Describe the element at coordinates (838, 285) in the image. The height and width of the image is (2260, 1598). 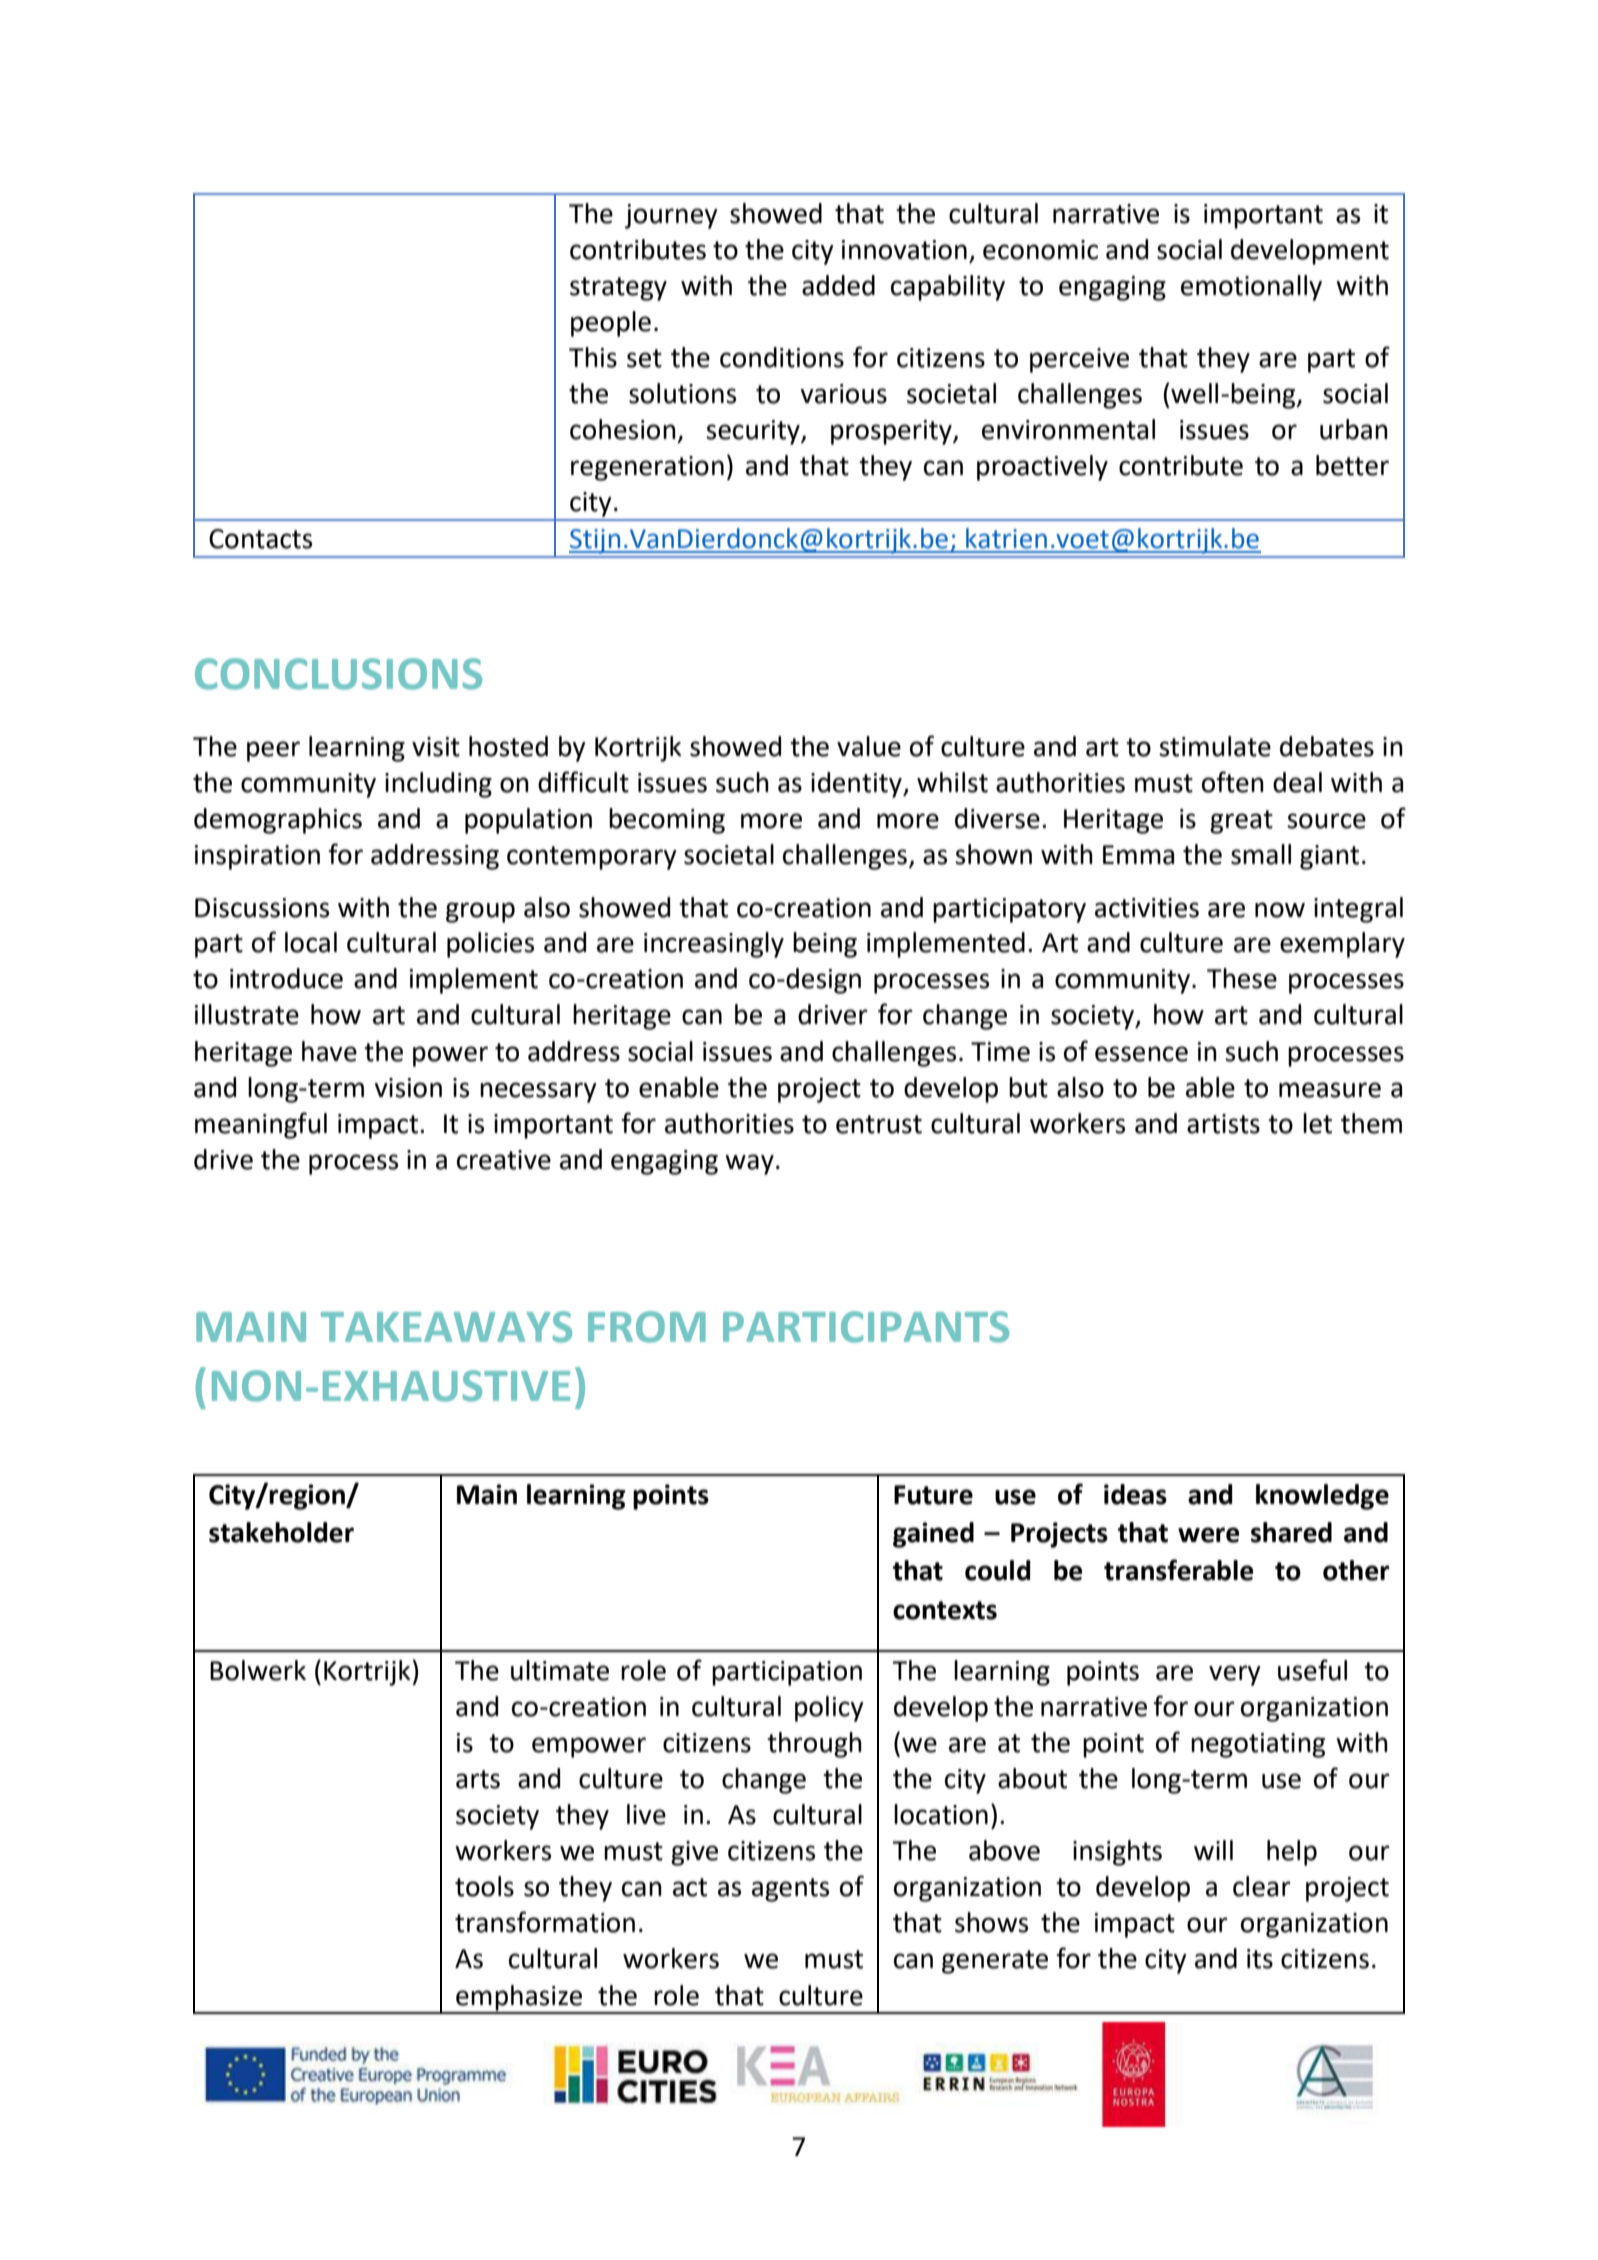
I see `added` at that location.
